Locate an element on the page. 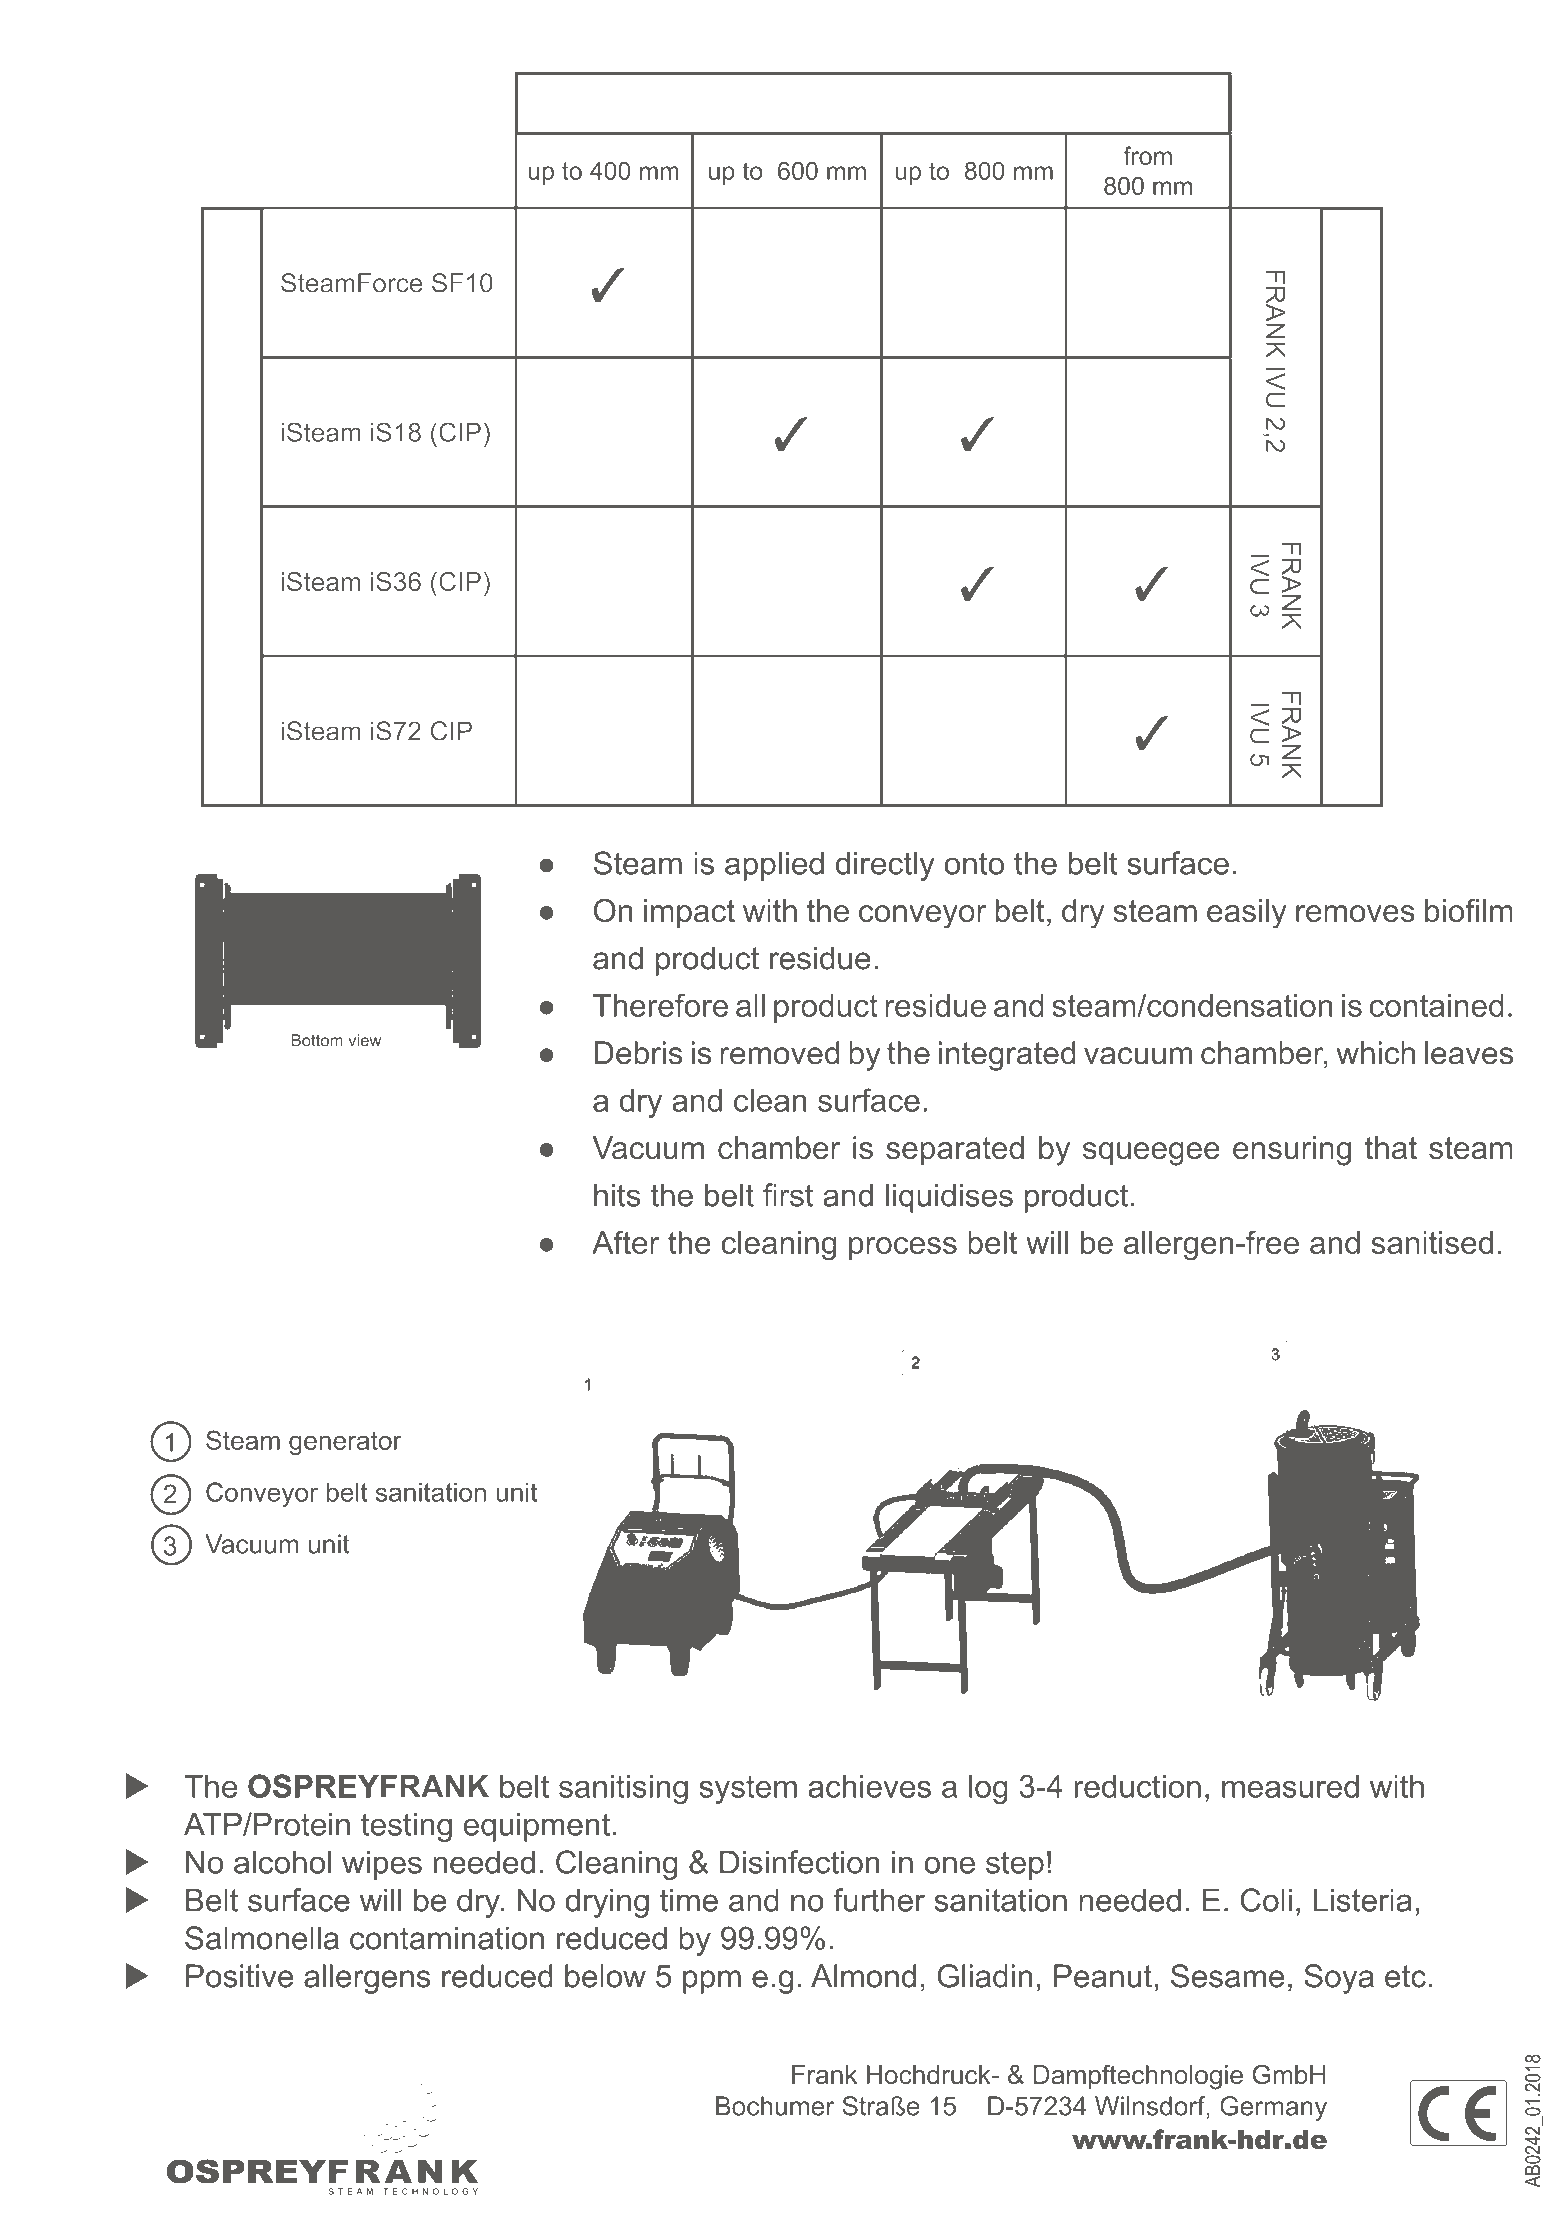 The width and height of the page is (1568, 2218). view is located at coordinates (364, 1040).
